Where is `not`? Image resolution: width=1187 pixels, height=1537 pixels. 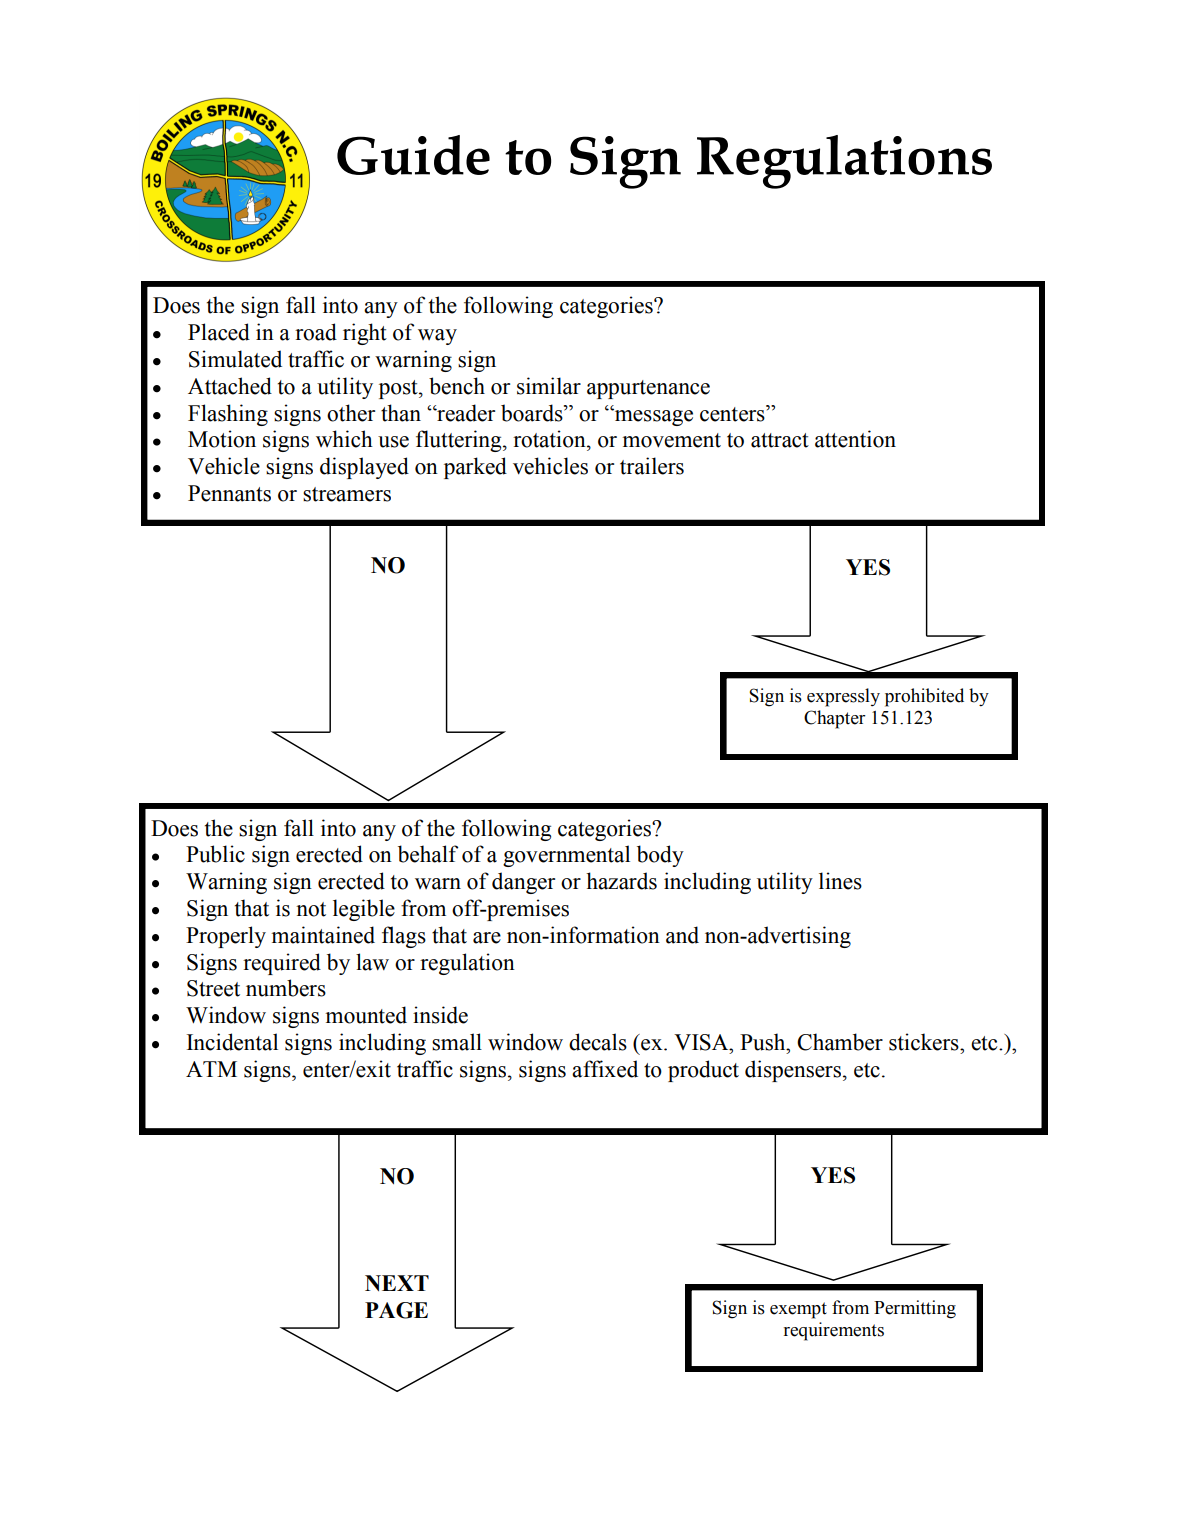 not is located at coordinates (311, 909).
